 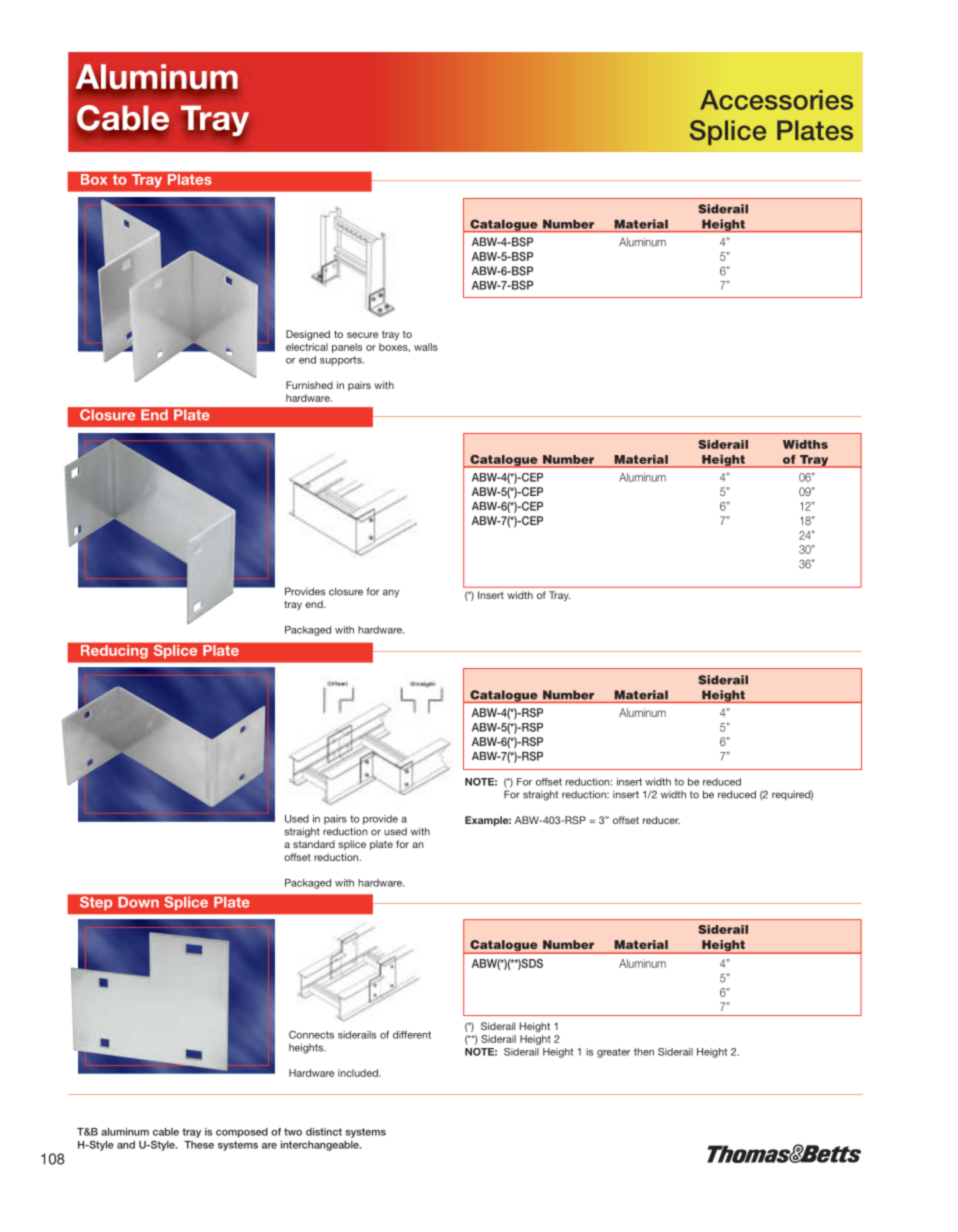 What do you see at coordinates (308, 335) in the document?
I see `Designed` at bounding box center [308, 335].
